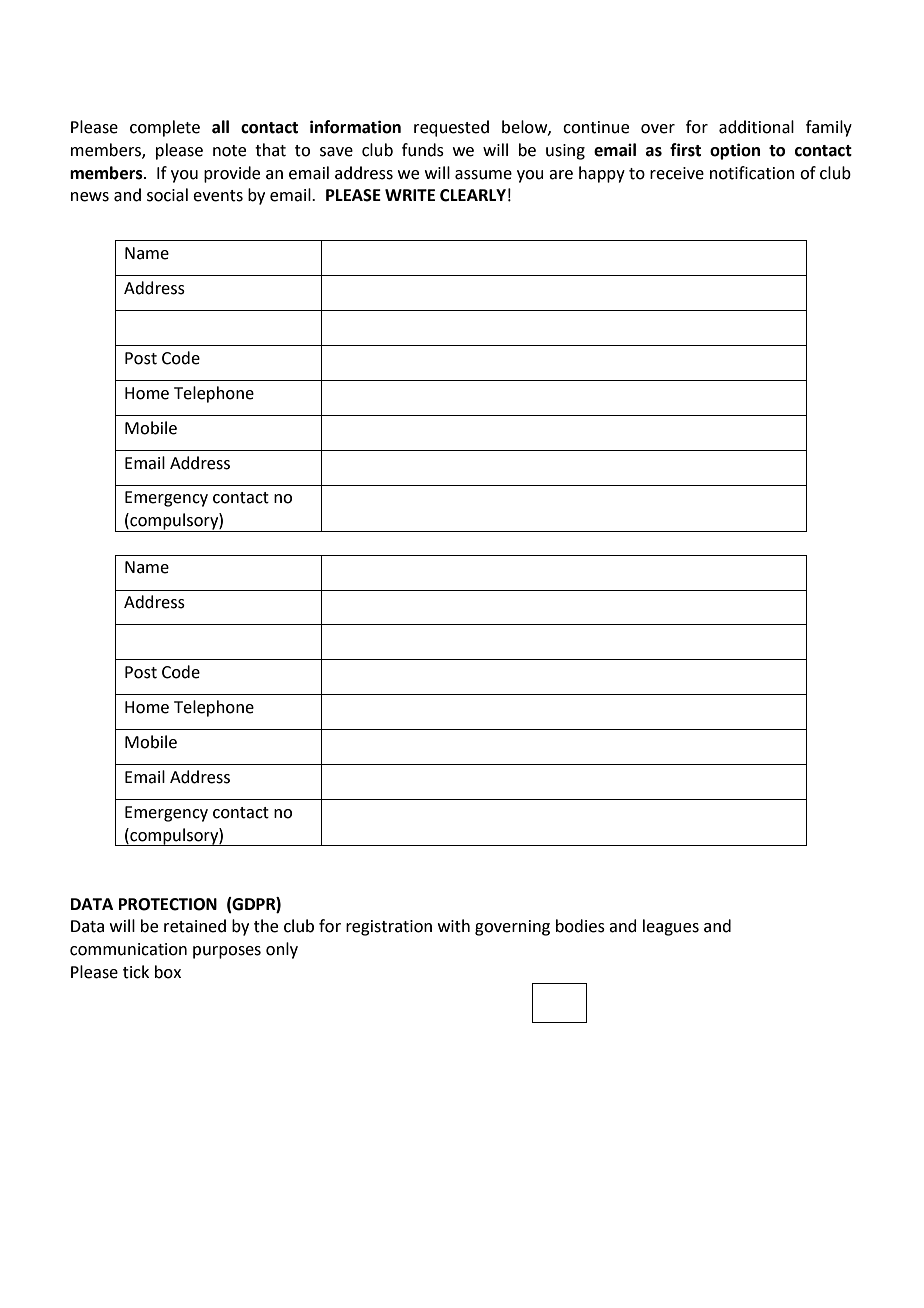 This page has width=924, height=1308. Describe the element at coordinates (671, 927) in the page. I see `leagues` at that location.
